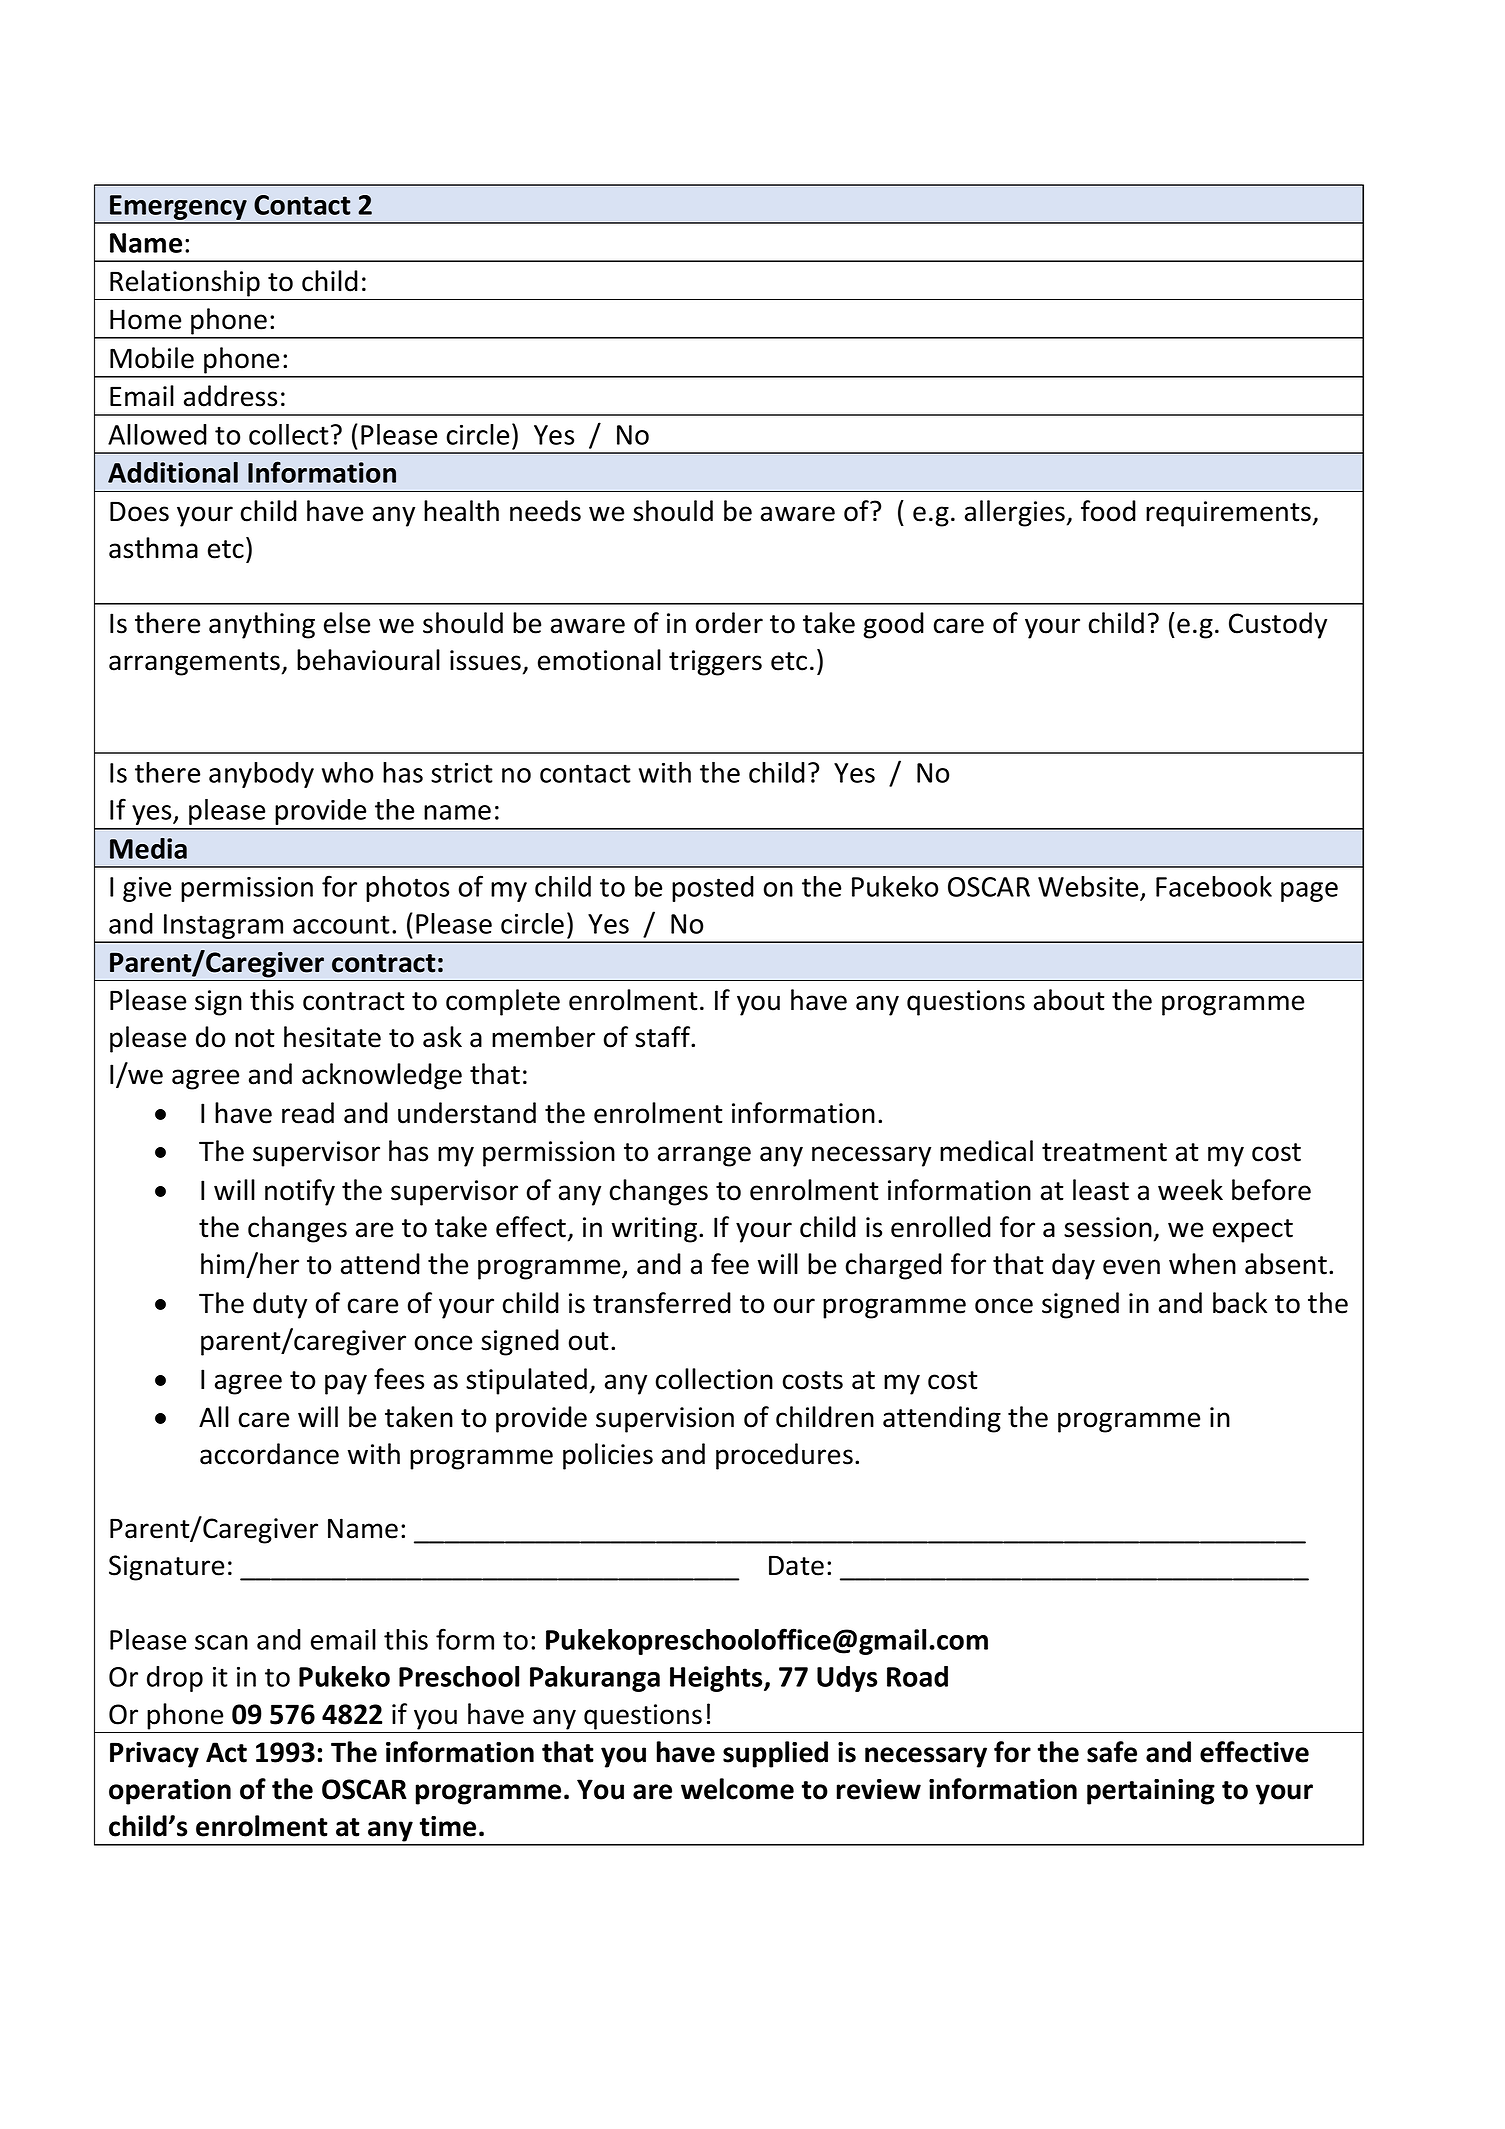 The height and width of the page is (2129, 1505). What do you see at coordinates (1151, 1792) in the page?
I see `pertaining` at bounding box center [1151, 1792].
